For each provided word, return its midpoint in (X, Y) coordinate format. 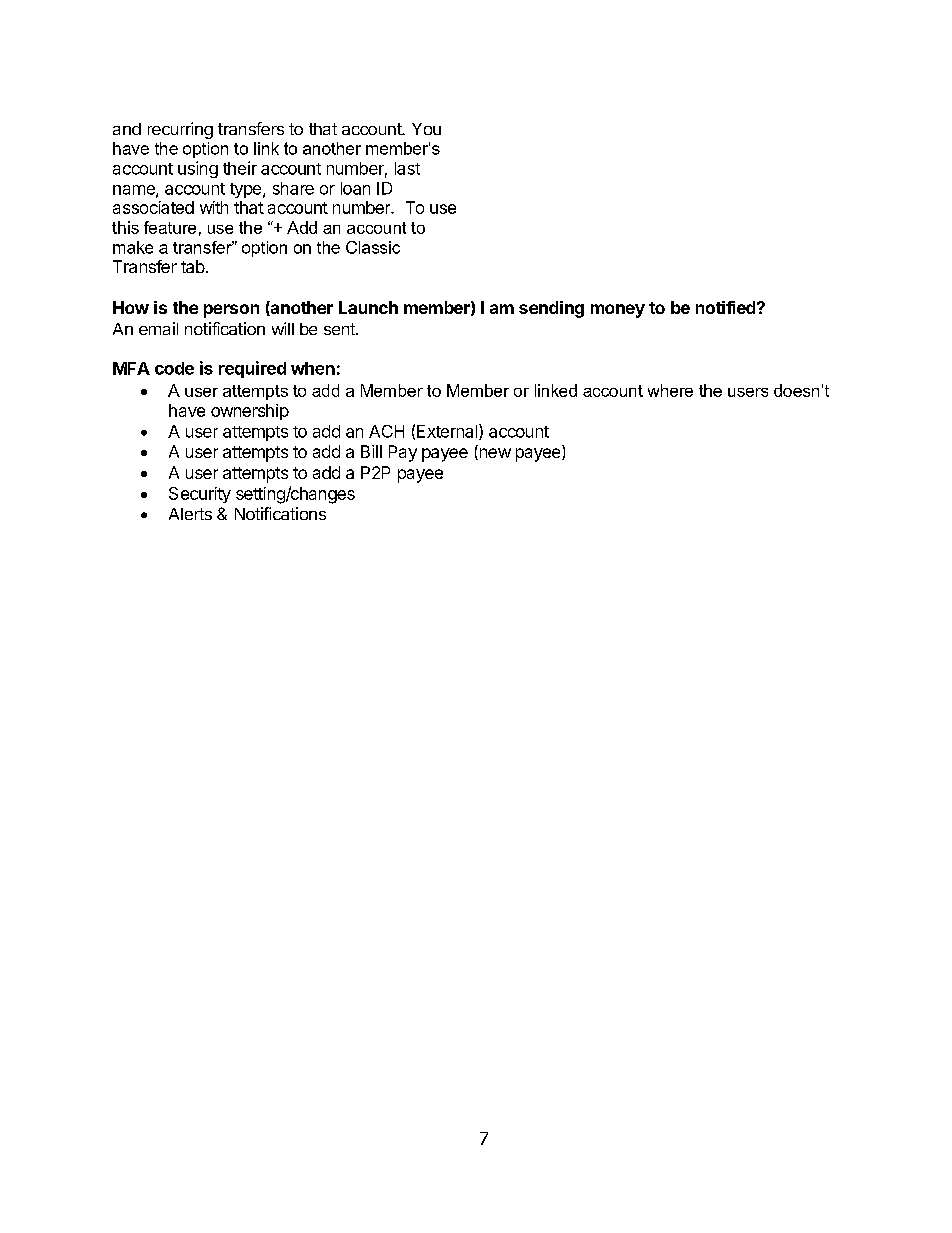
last (407, 168)
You (426, 129)
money (618, 311)
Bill (371, 451)
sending (551, 309)
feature (170, 227)
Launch (368, 307)
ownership (250, 412)
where (670, 390)
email (158, 328)
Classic (373, 247)
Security (200, 495)
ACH (386, 431)
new (494, 454)
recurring (180, 130)
